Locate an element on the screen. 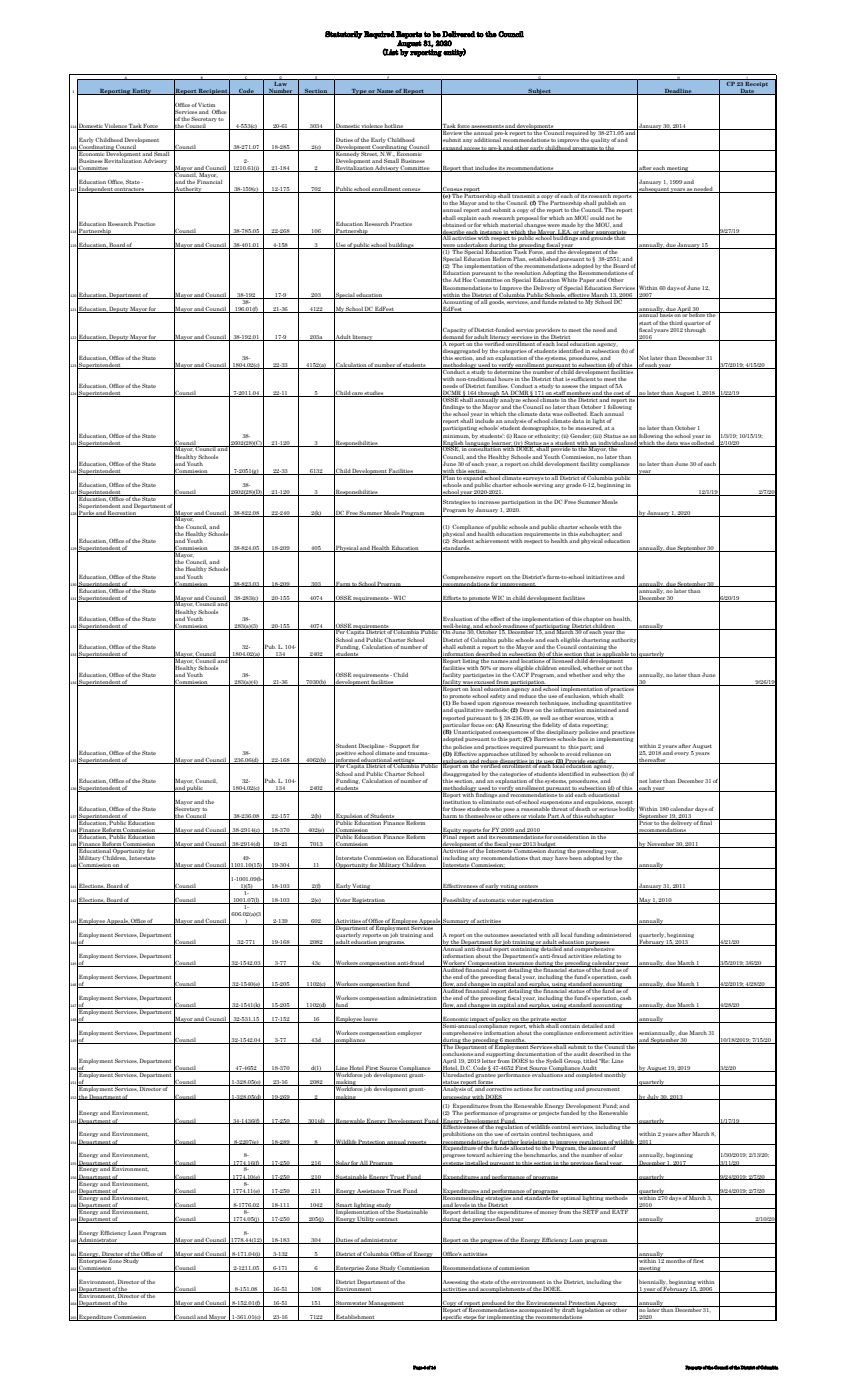 The image size is (849, 1400). Management is located at coordinates (386, 1304).
